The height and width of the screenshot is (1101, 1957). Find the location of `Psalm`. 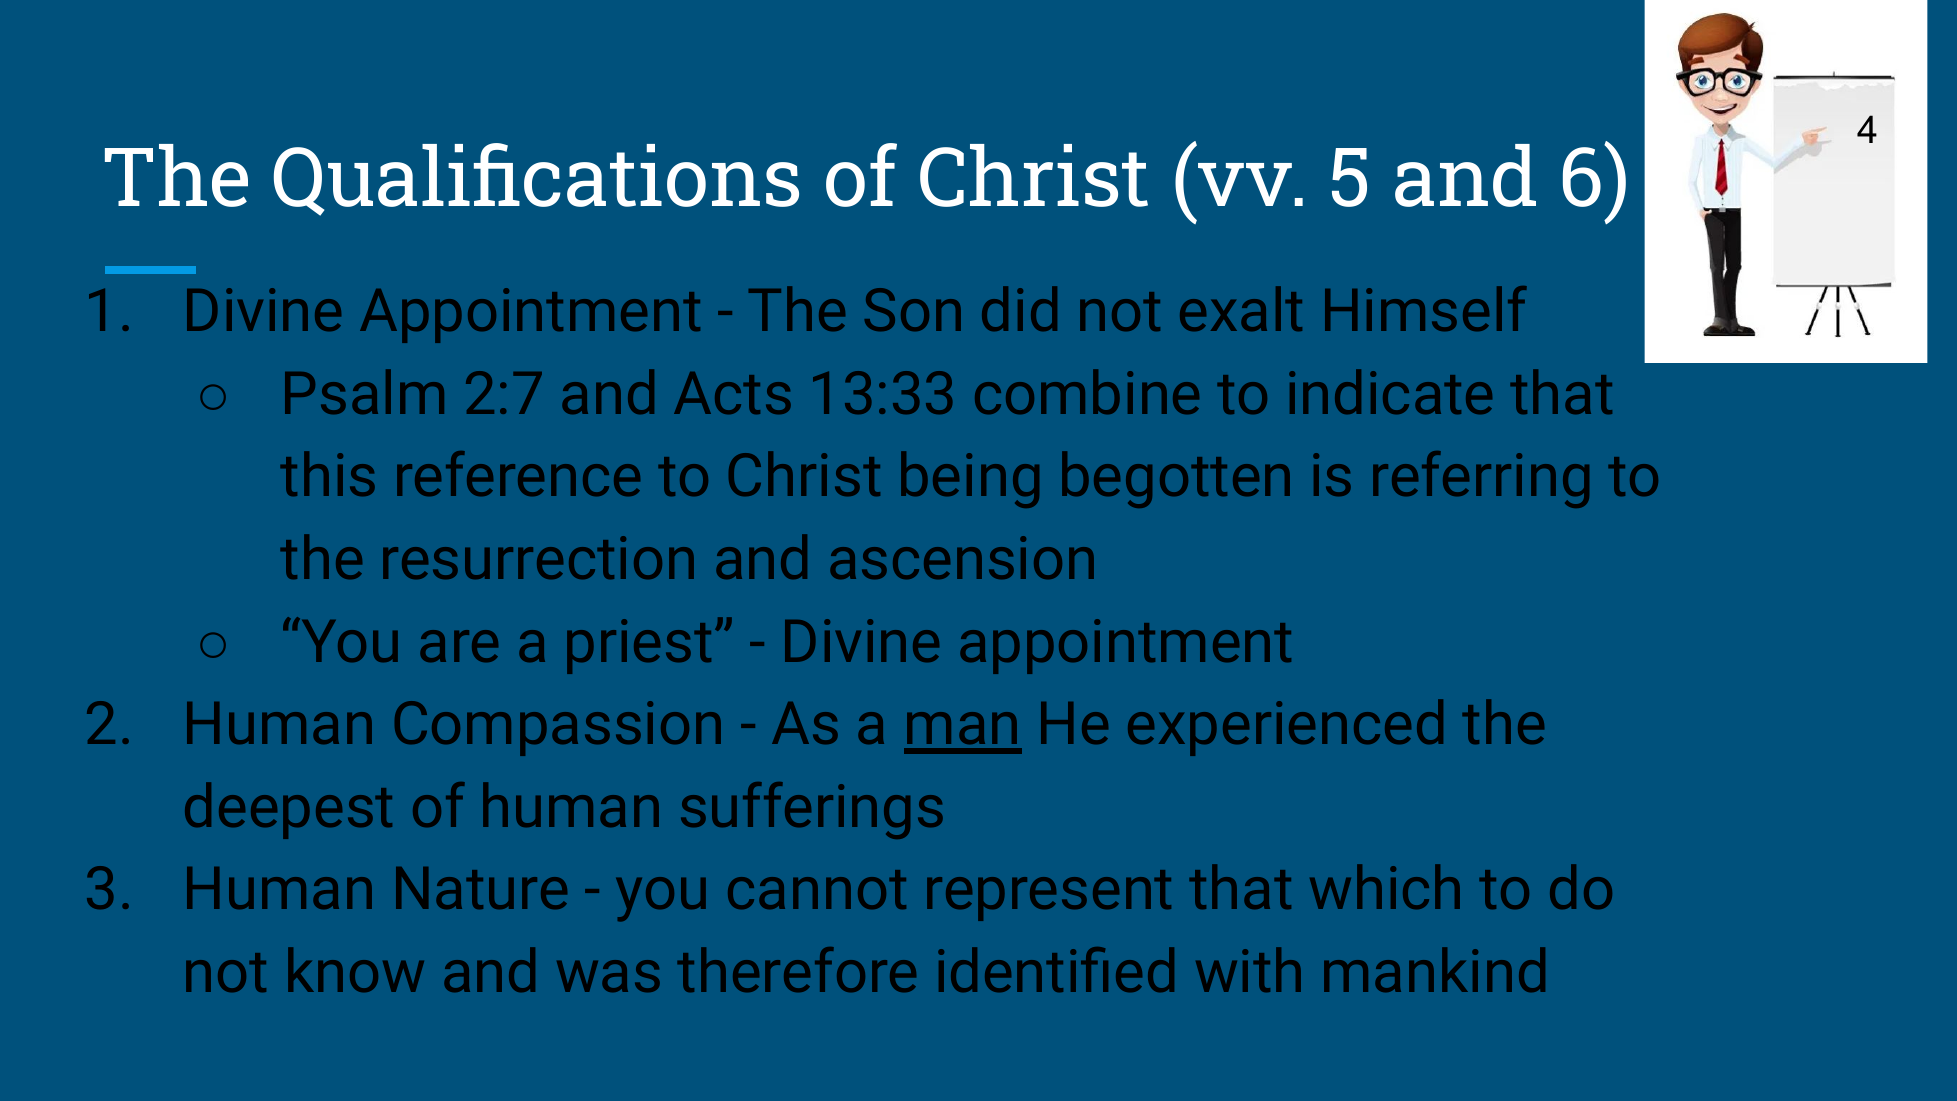

Psalm is located at coordinates (364, 391).
